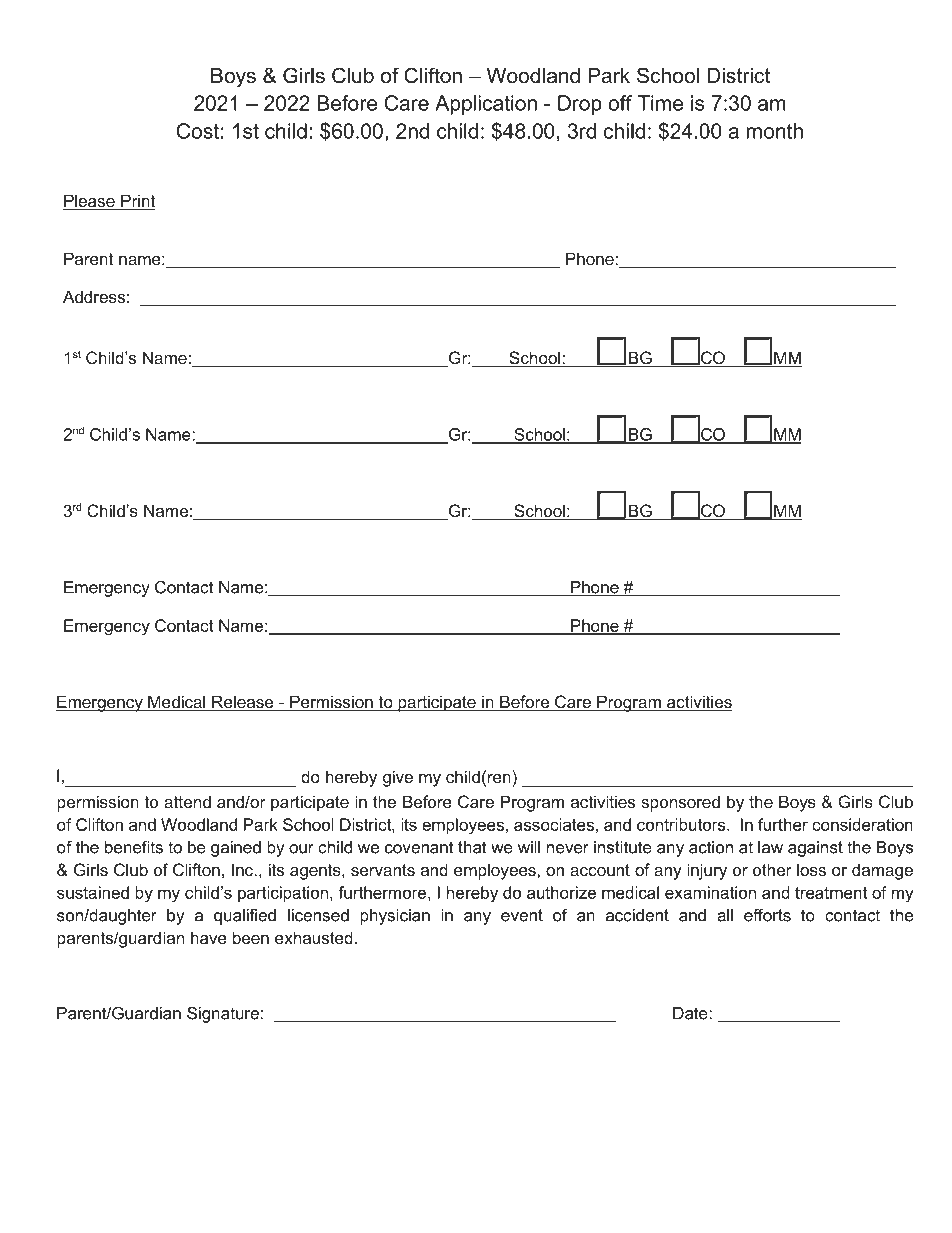  What do you see at coordinates (137, 202) in the document?
I see `Print` at bounding box center [137, 202].
